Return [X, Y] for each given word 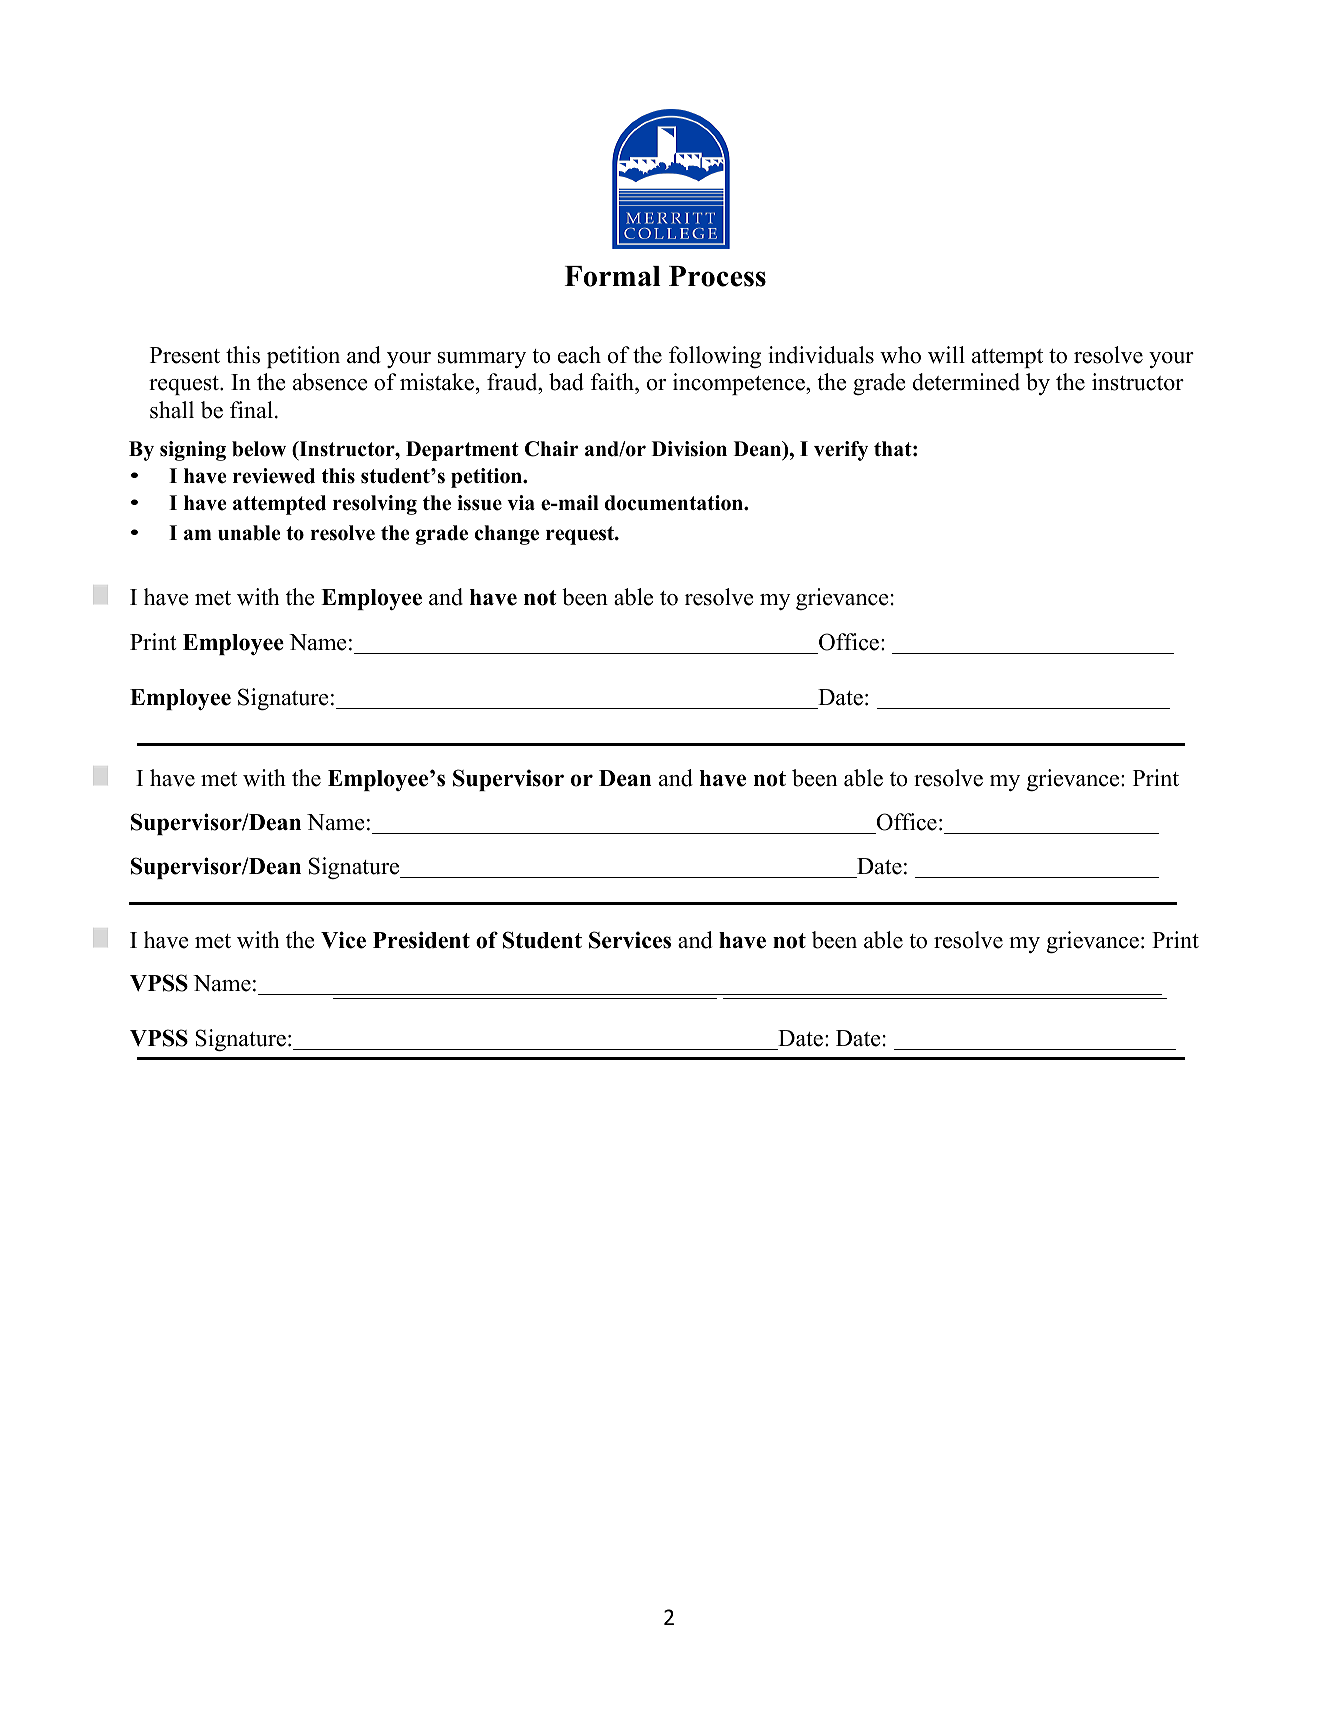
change [507, 535]
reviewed [274, 476]
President [421, 940]
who [900, 355]
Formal [613, 276]
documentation [675, 503]
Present [185, 355]
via [521, 502]
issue [479, 503]
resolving [375, 505]
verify [841, 451]
